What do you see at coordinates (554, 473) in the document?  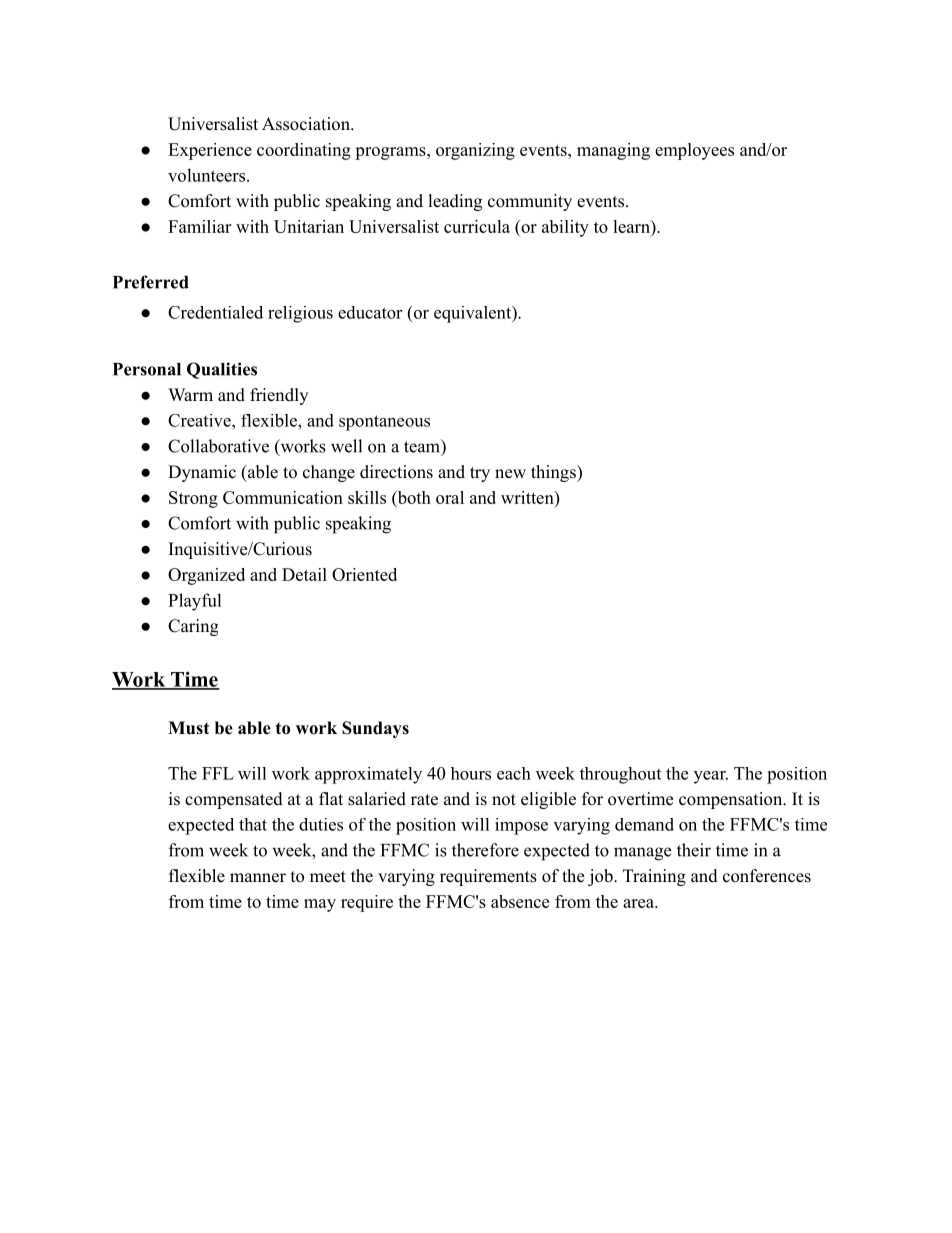 I see `things` at bounding box center [554, 473].
